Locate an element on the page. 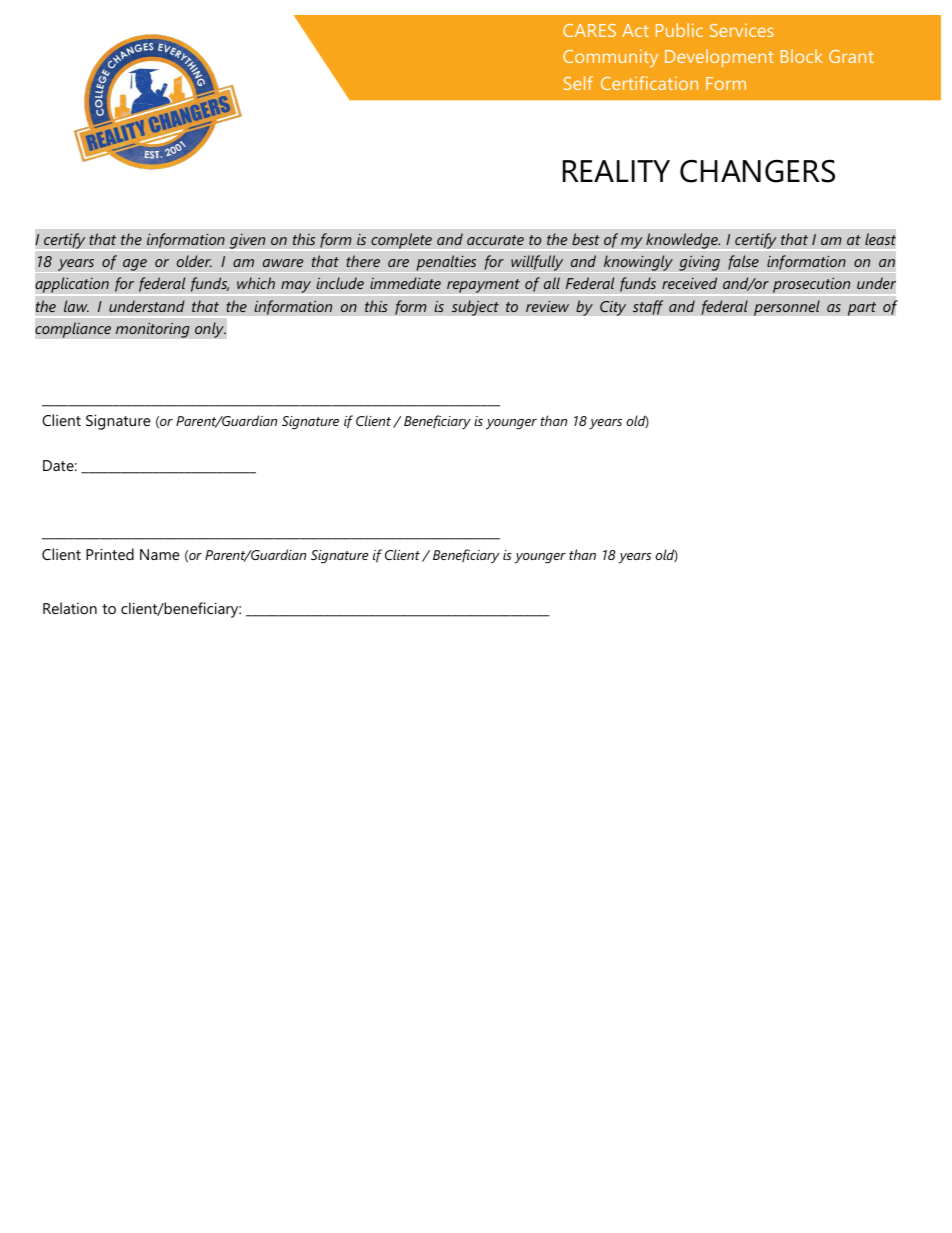 The image size is (952, 1233). given is located at coordinates (247, 241).
